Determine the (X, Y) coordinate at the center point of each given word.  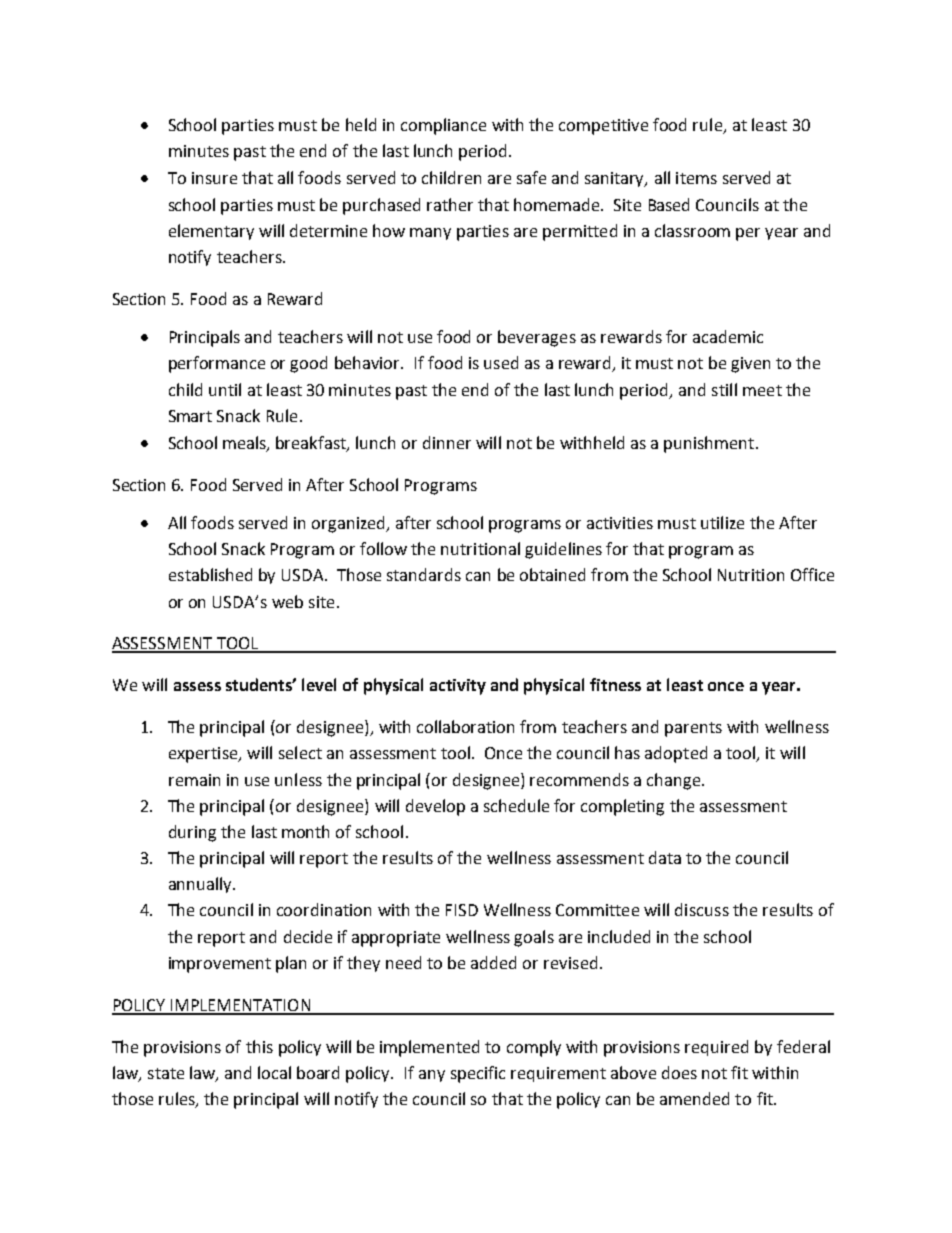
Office (812, 574)
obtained (552, 574)
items (696, 178)
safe (531, 177)
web (287, 601)
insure (214, 178)
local (274, 1072)
